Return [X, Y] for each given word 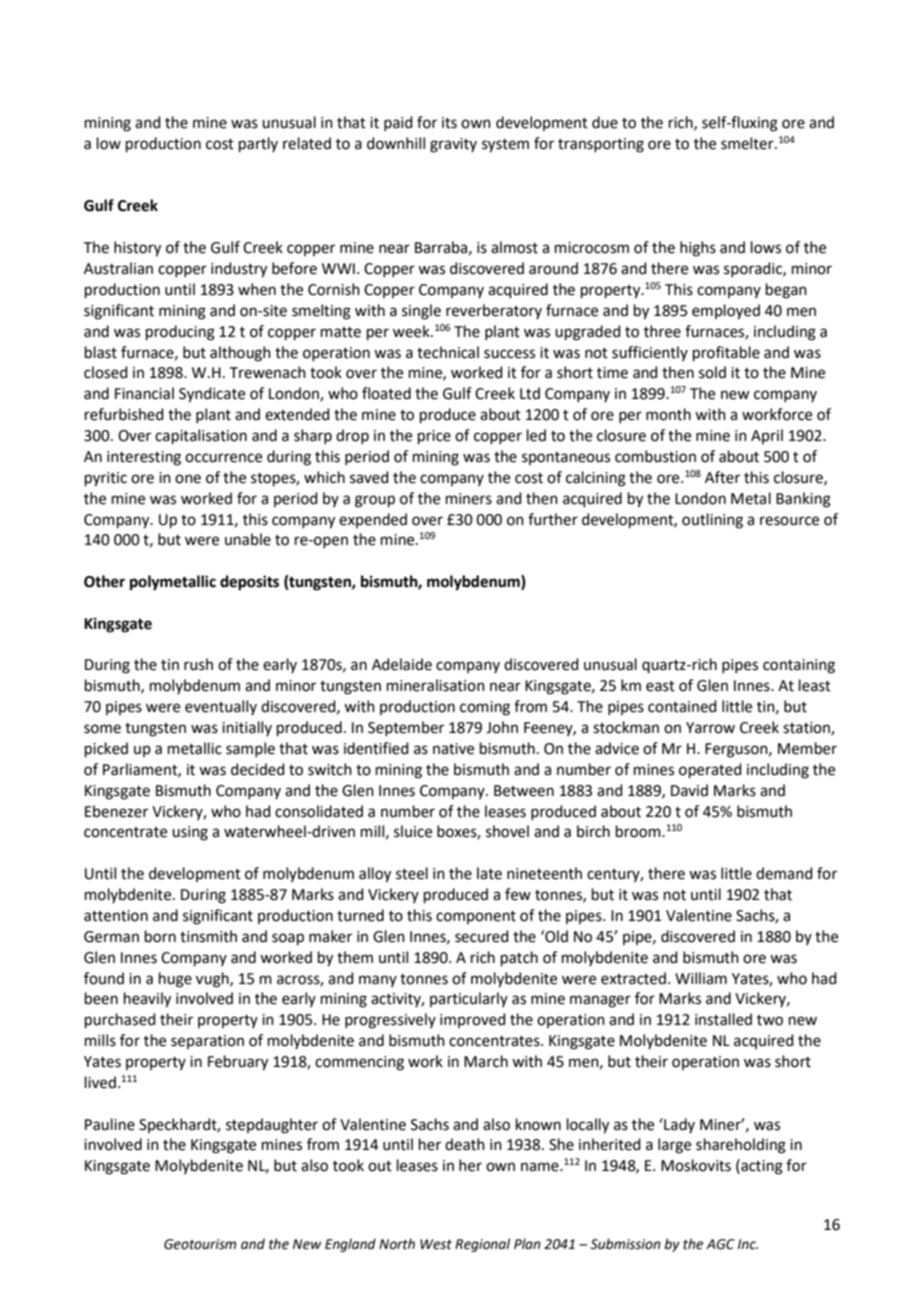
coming [485, 708]
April [767, 436]
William [701, 978]
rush [198, 664]
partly [258, 144]
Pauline [110, 1124]
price [434, 437]
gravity [453, 145]
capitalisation [201, 436]
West [436, 1244]
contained [682, 706]
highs [698, 249]
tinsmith [208, 936]
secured [482, 936]
